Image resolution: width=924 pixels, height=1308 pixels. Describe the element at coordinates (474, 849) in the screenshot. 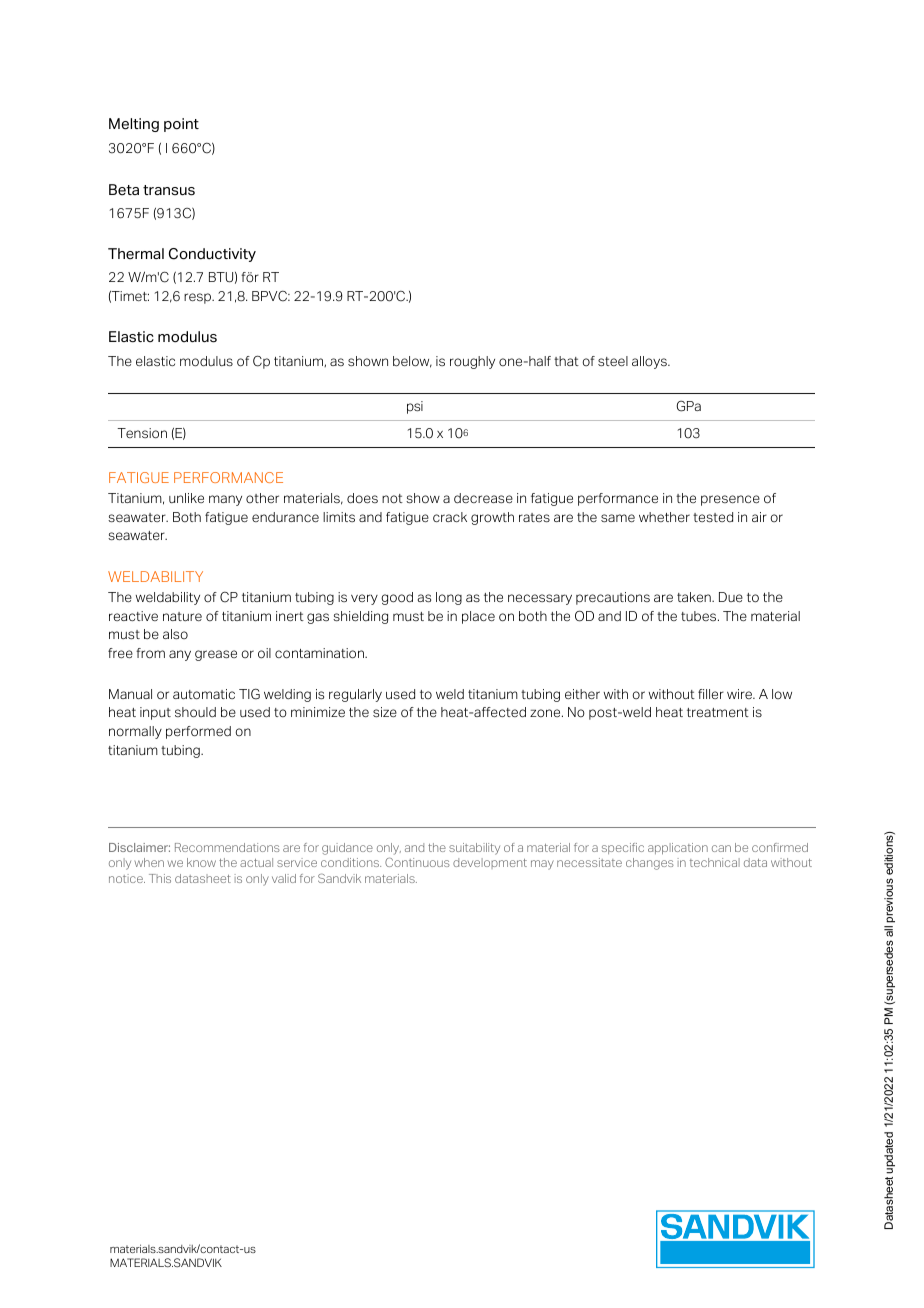

I see `suitability` at that location.
